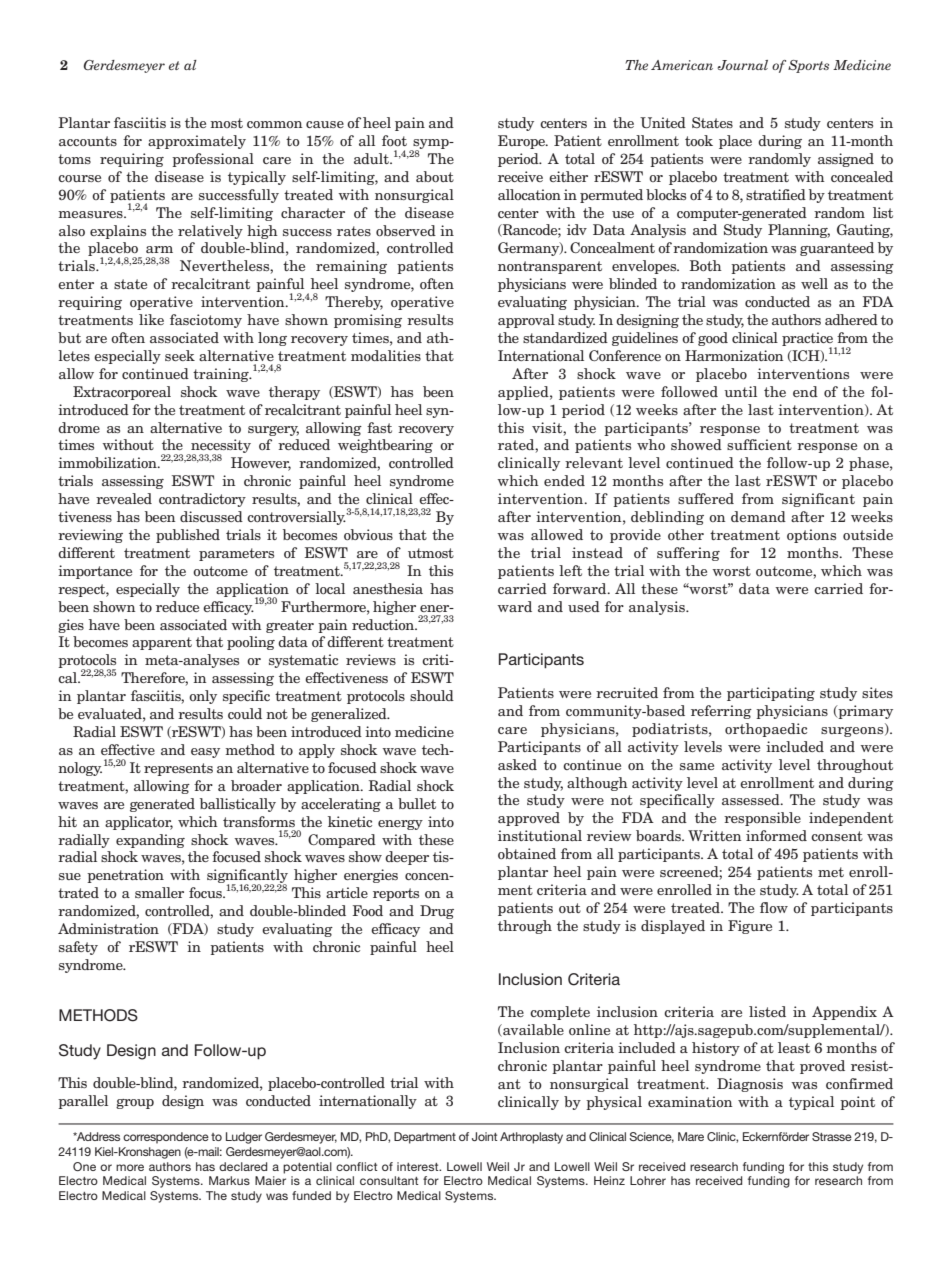  I want to click on approximately, so click(197, 142).
